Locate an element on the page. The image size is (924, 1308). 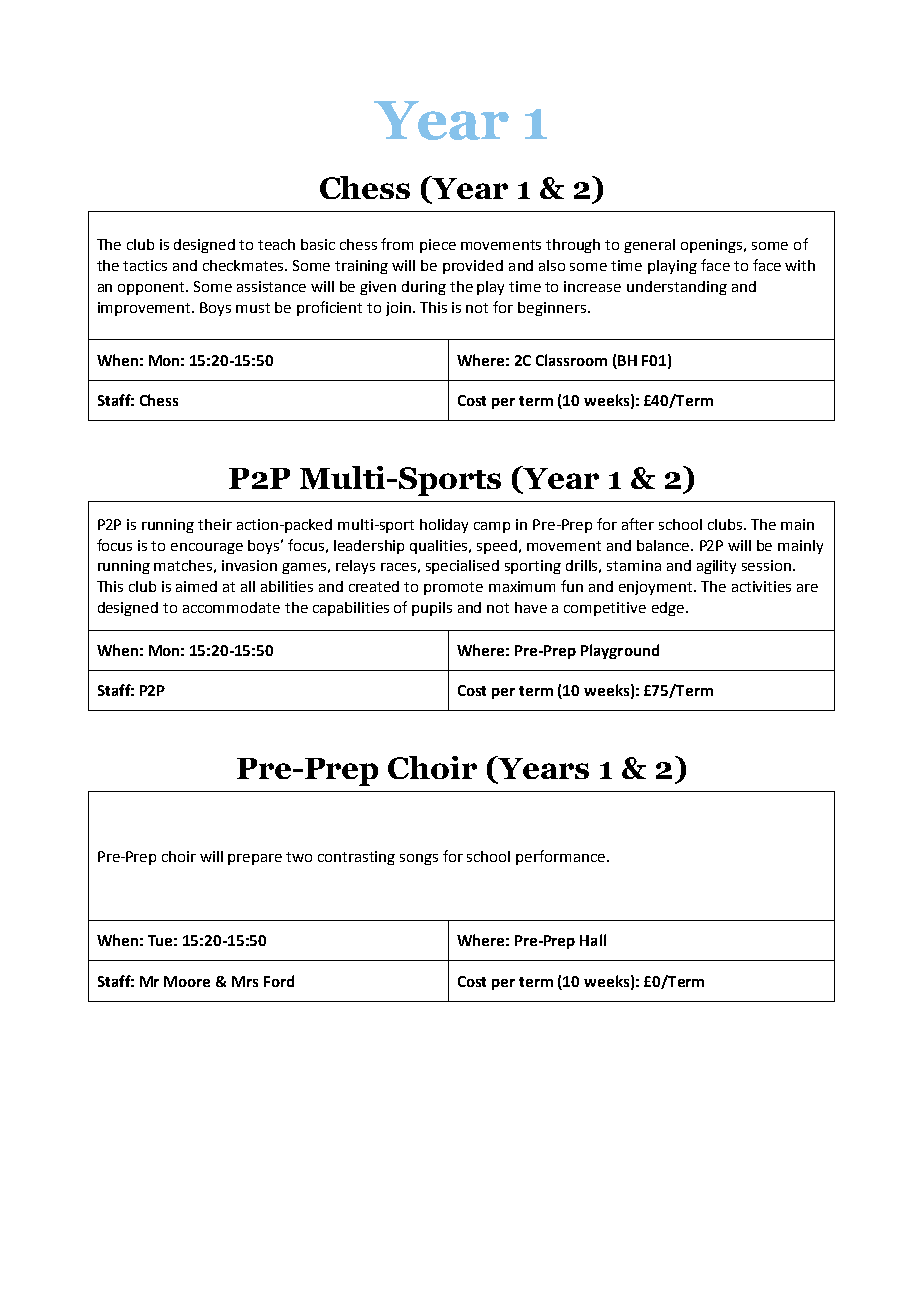
assistance is located at coordinates (271, 286).
